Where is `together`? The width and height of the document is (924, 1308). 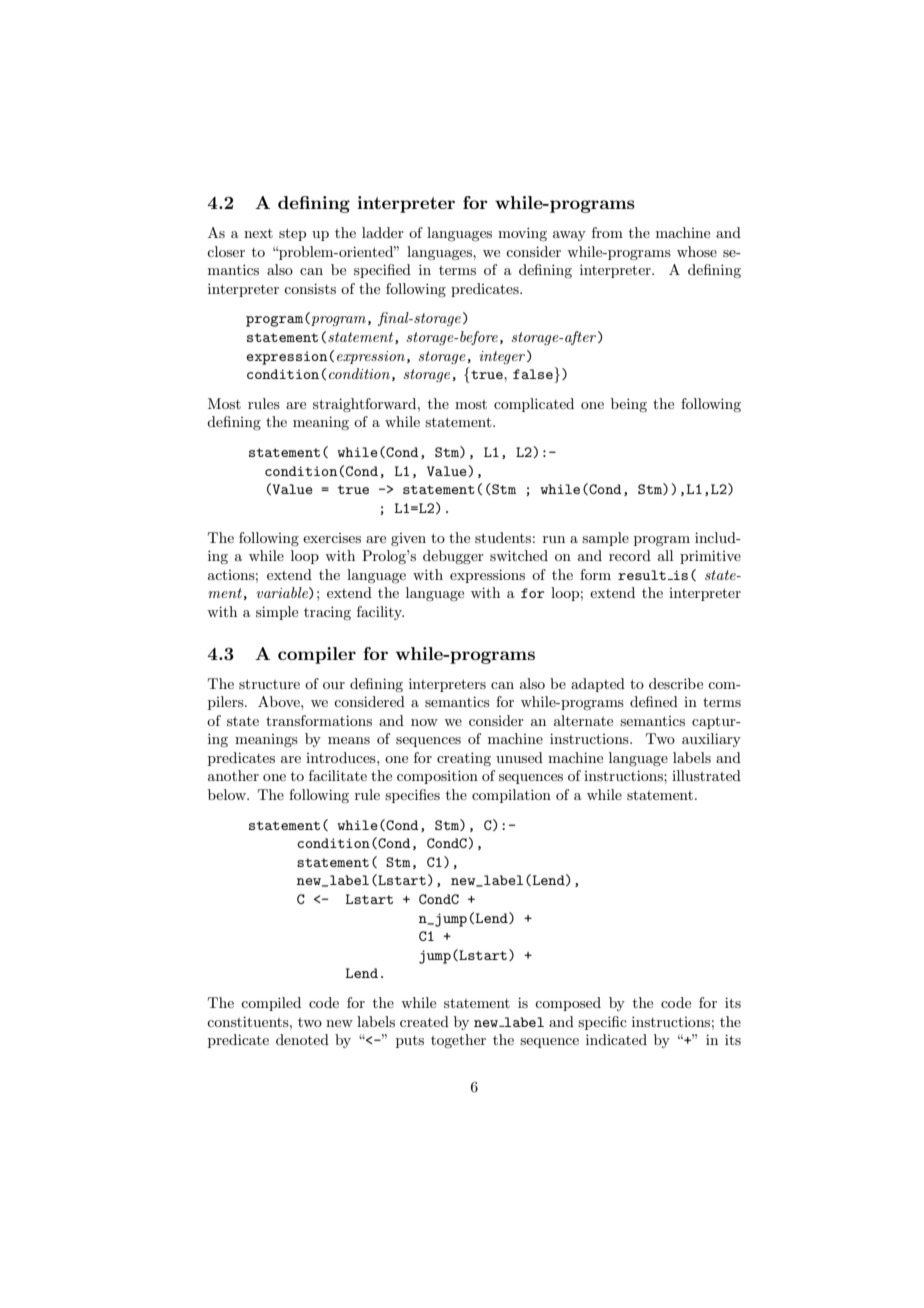 together is located at coordinates (458, 1041).
